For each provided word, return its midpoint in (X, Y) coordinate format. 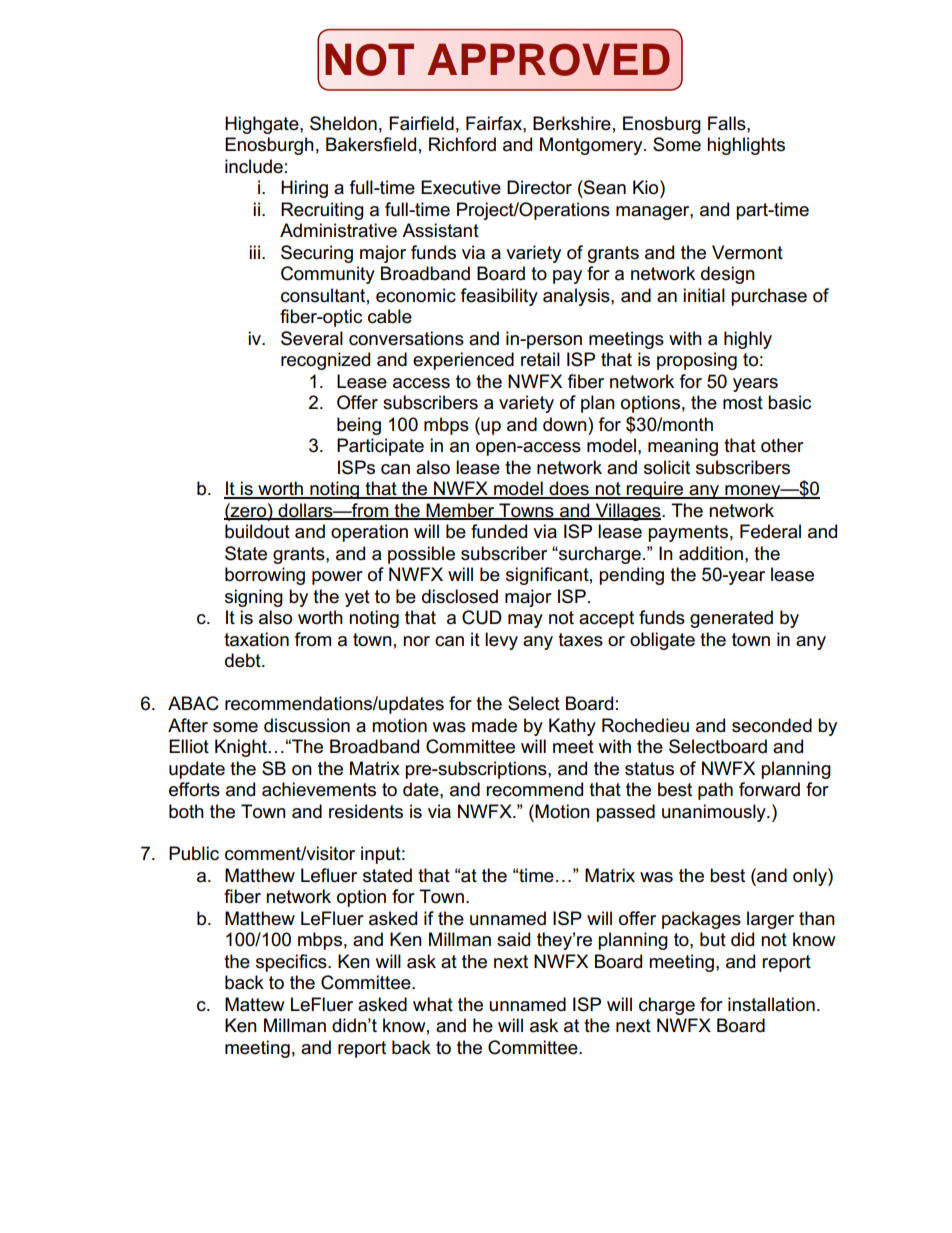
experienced (463, 361)
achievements (319, 789)
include (254, 166)
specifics (292, 963)
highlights (746, 146)
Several (312, 338)
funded (499, 531)
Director (539, 187)
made (494, 725)
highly (748, 340)
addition (711, 553)
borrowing (265, 576)
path (715, 791)
